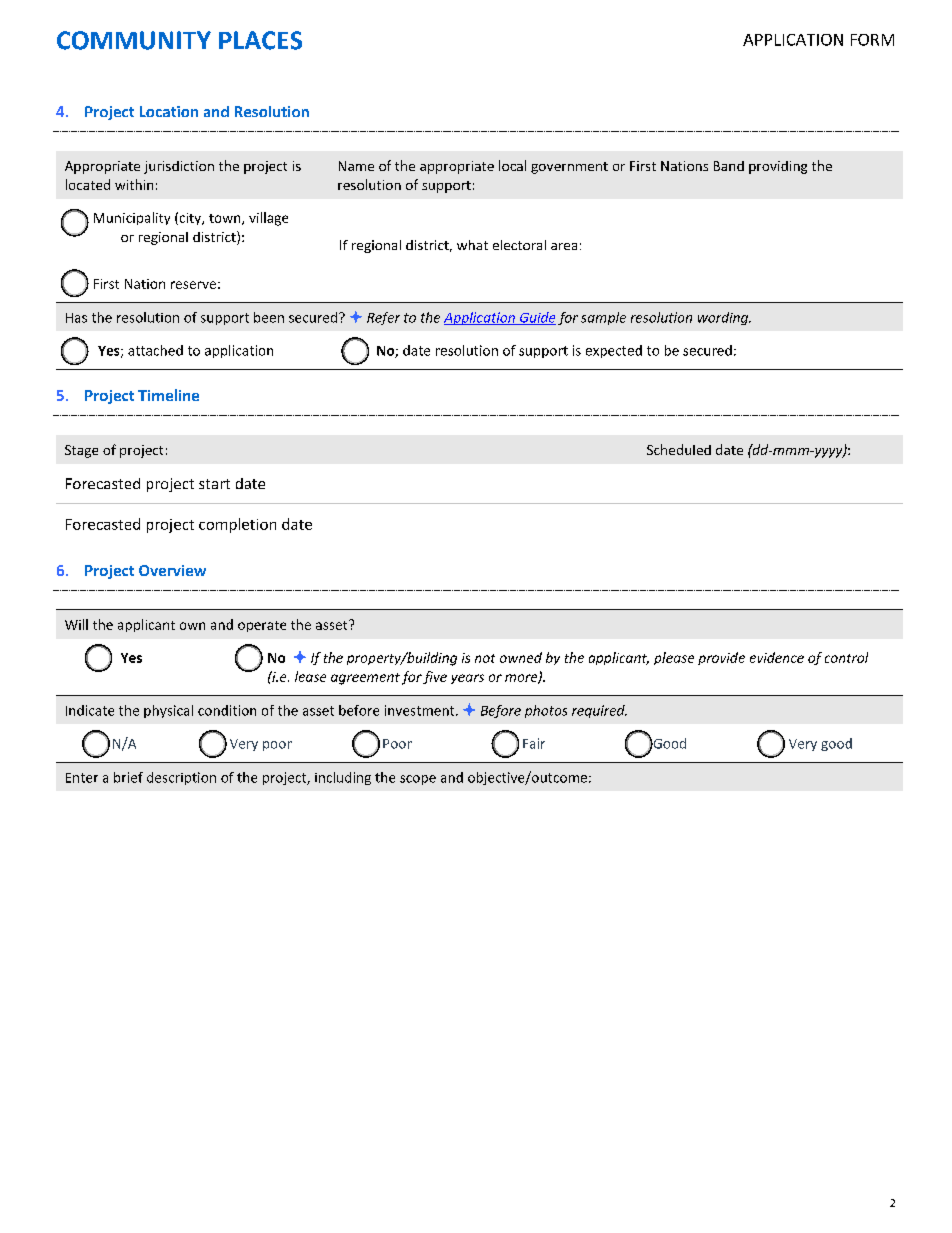  I want to click on description, so click(181, 778).
